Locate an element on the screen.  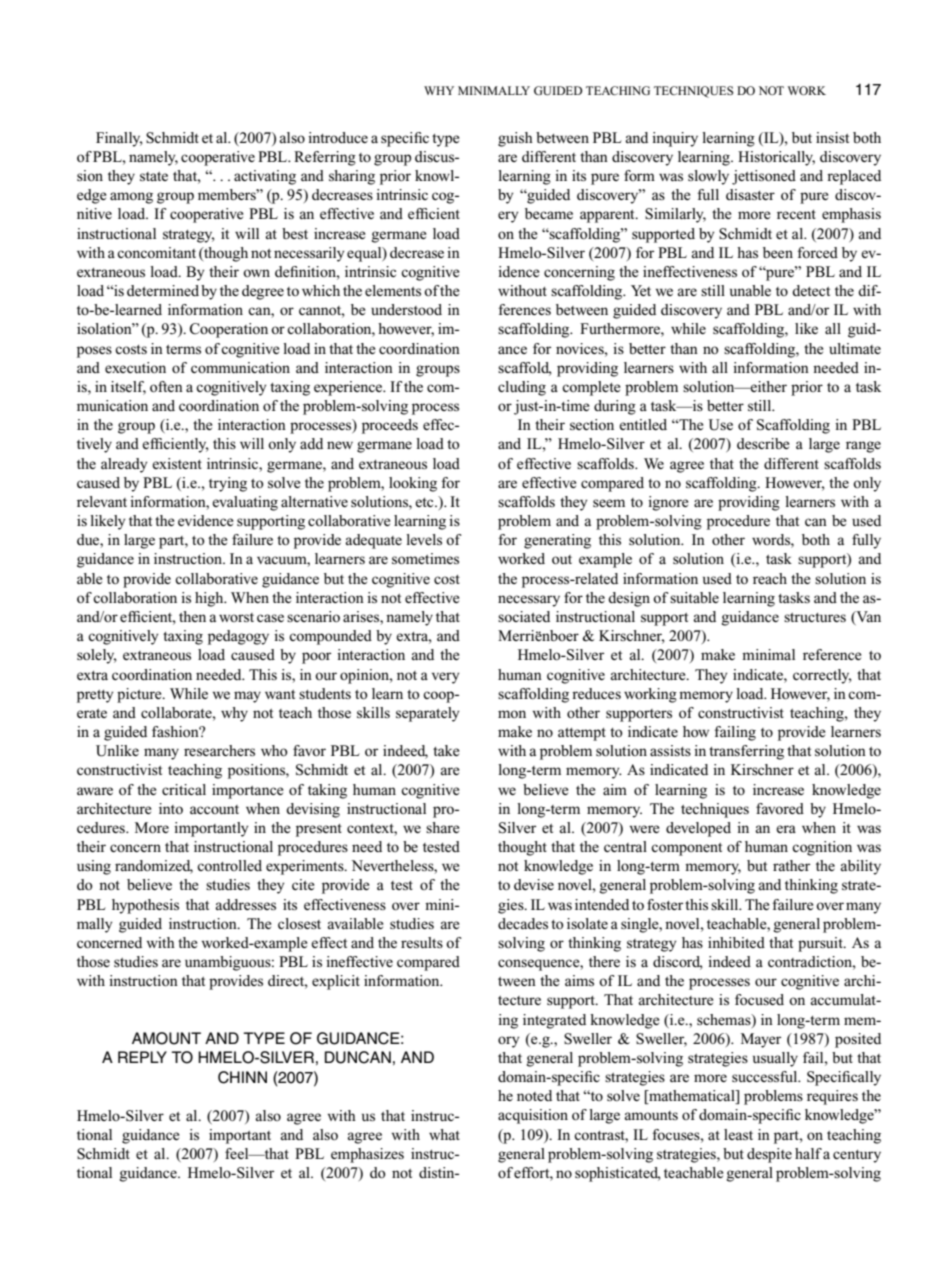
decades is located at coordinates (523, 923).
